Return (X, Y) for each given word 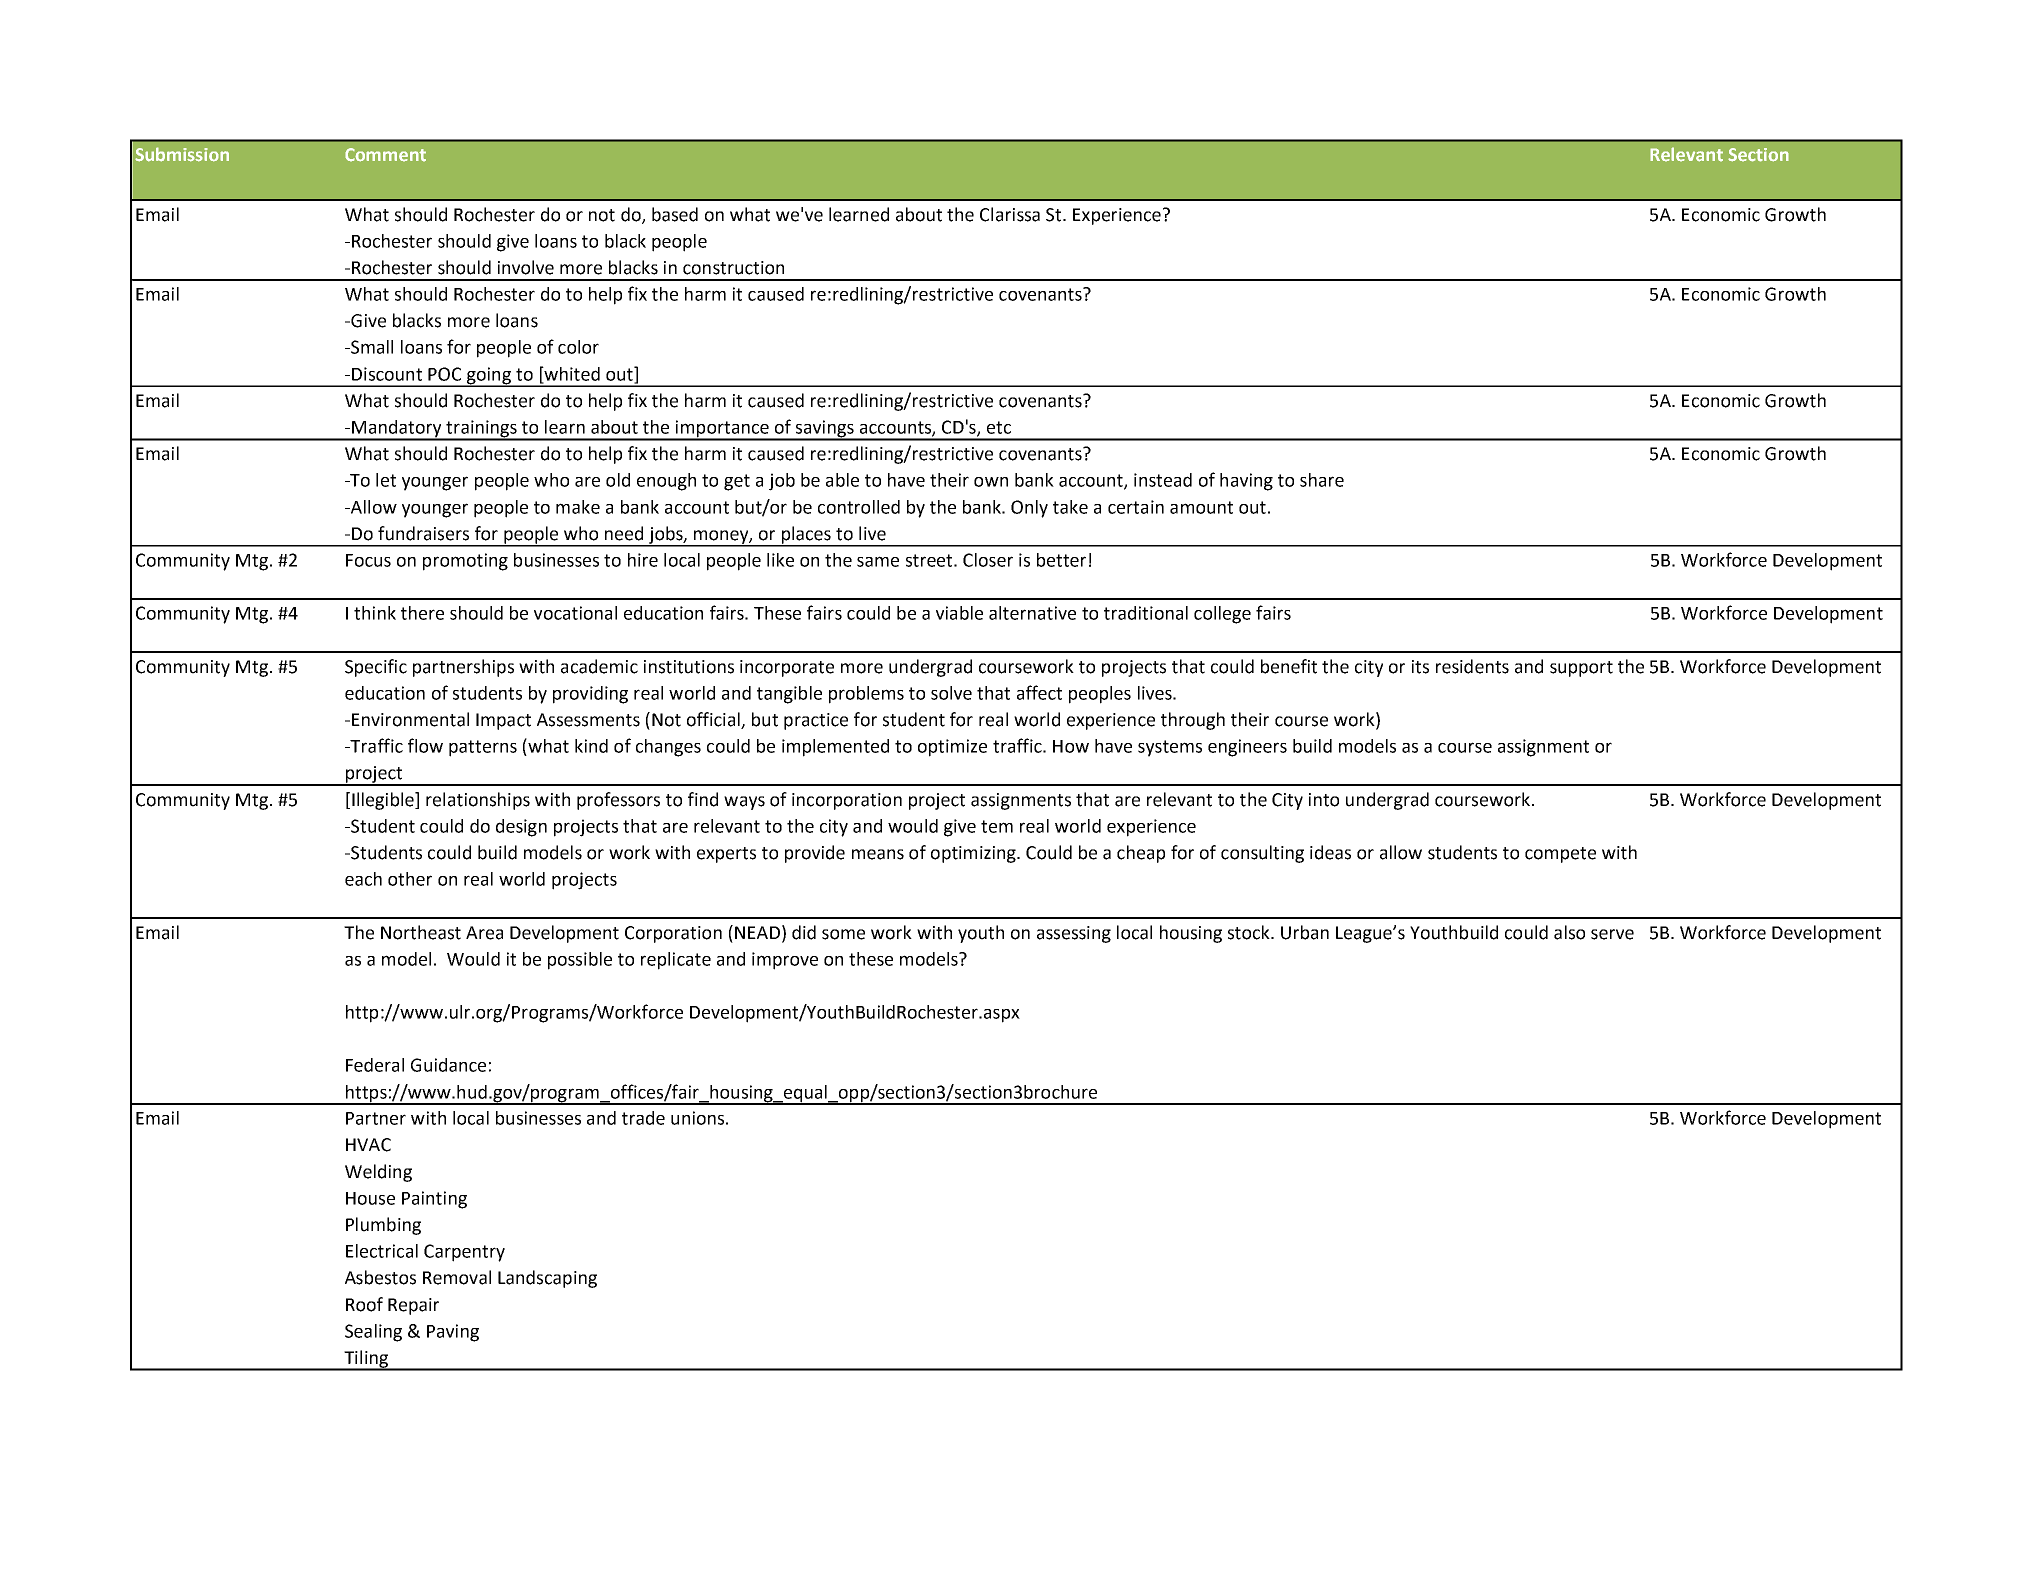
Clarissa (1010, 214)
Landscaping (547, 1279)
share (1322, 480)
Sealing (373, 1333)
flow (425, 745)
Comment (385, 155)
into (1324, 800)
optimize (952, 748)
